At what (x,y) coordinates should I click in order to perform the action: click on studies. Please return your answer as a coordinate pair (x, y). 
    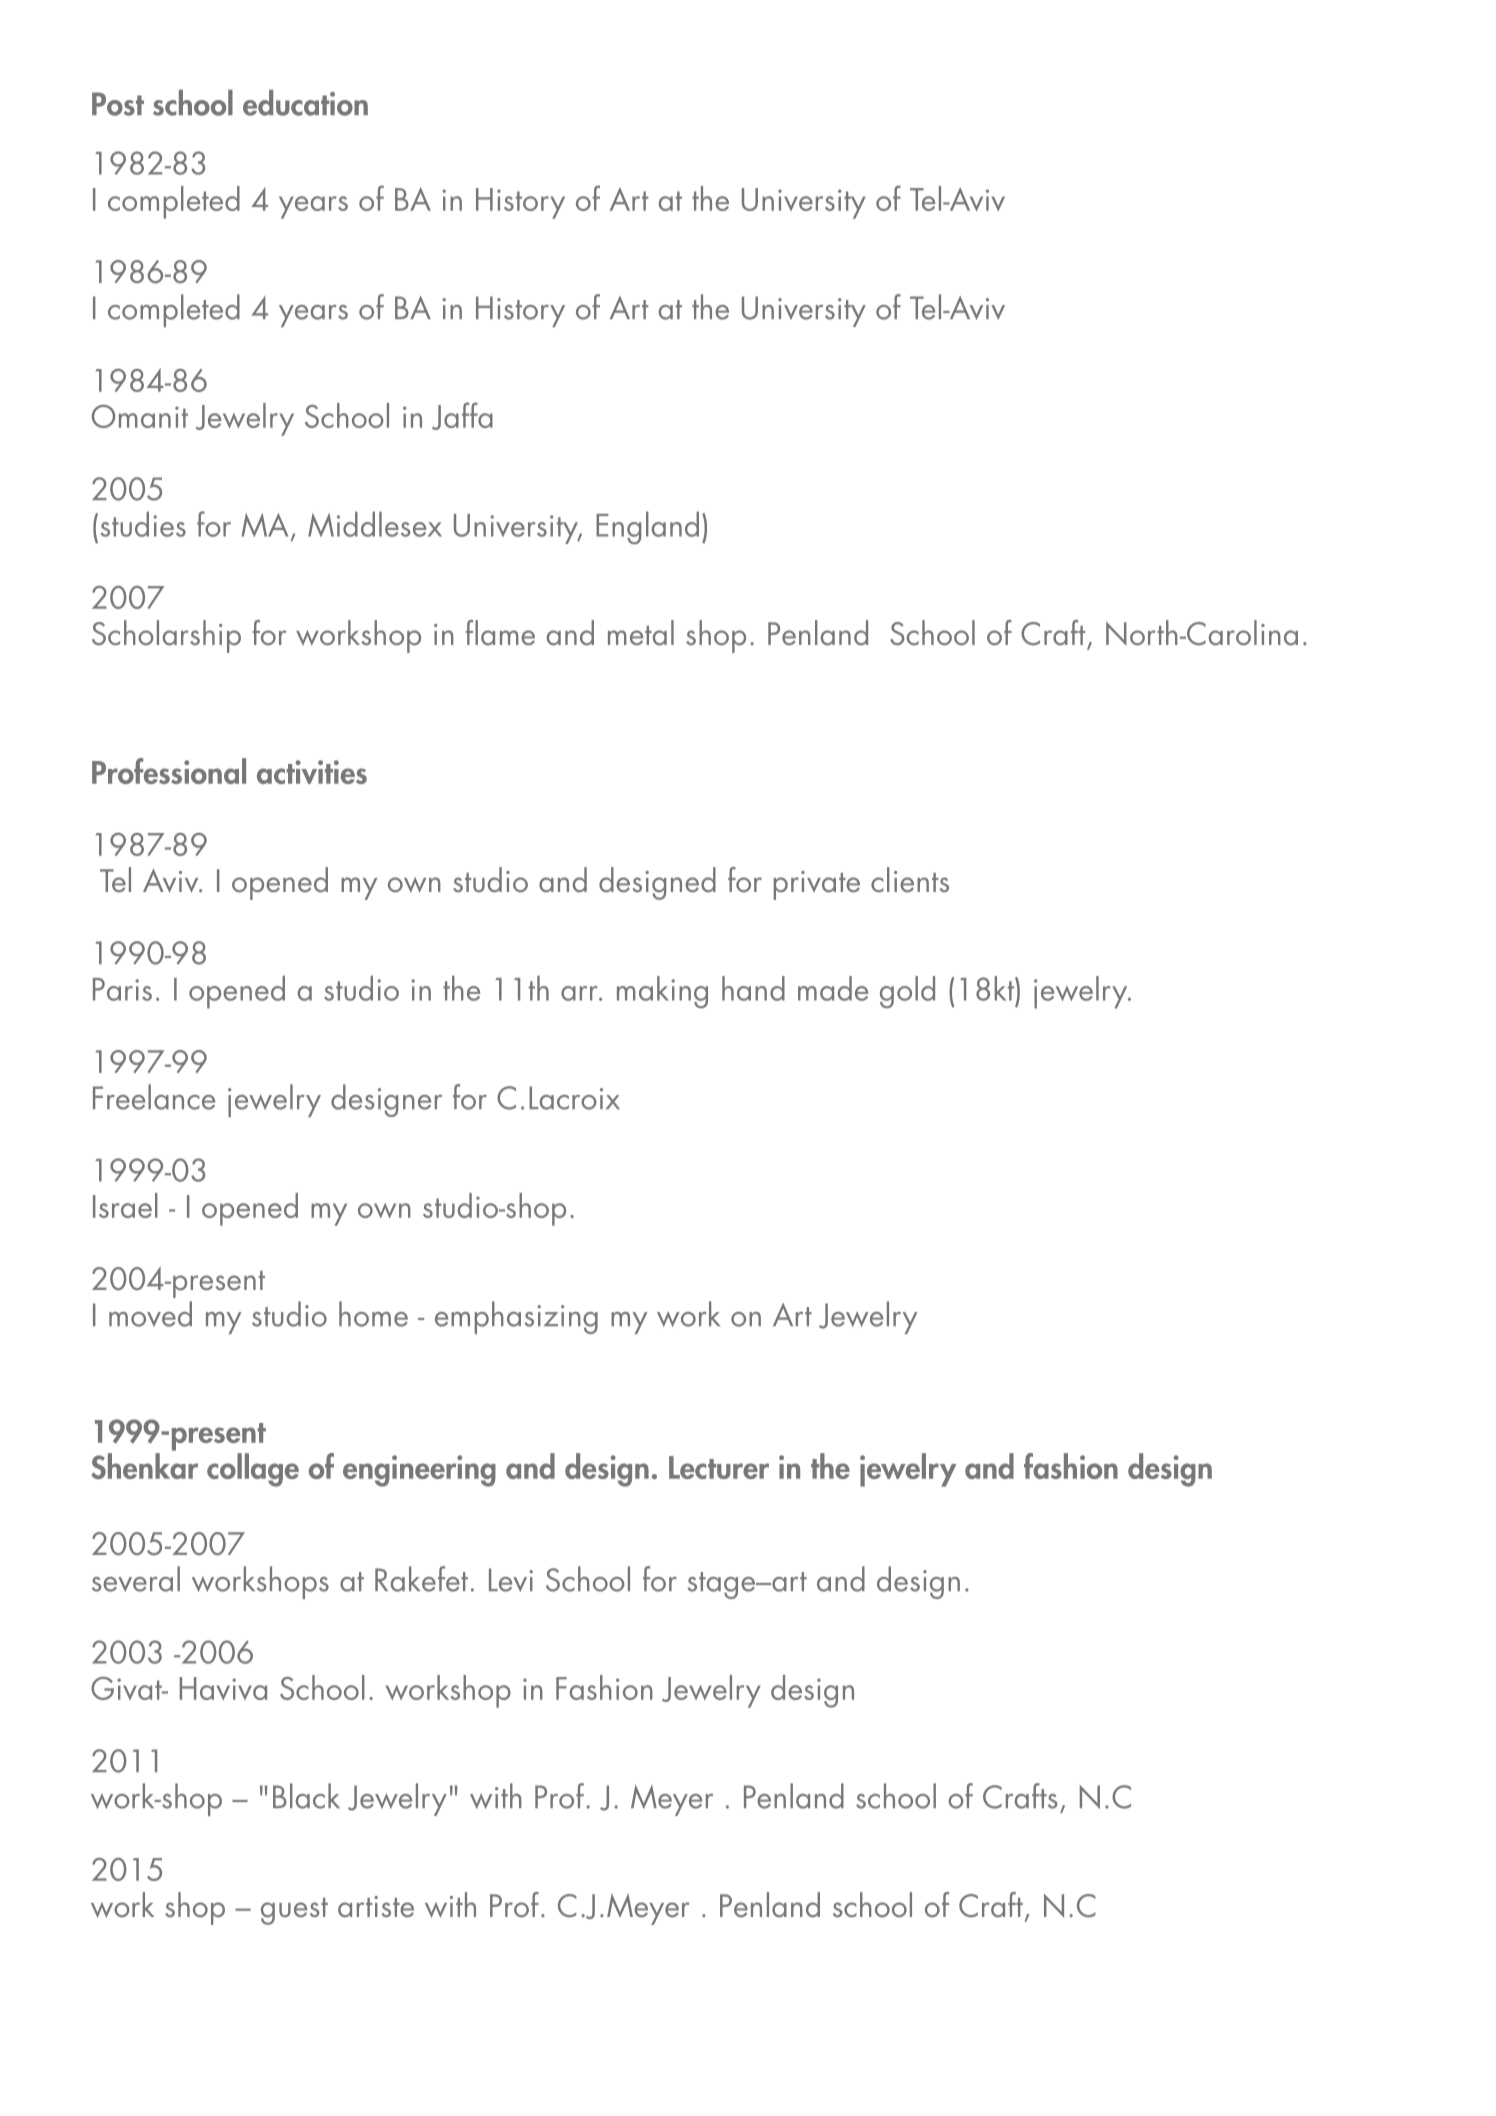
    Looking at the image, I should click on (143, 524).
